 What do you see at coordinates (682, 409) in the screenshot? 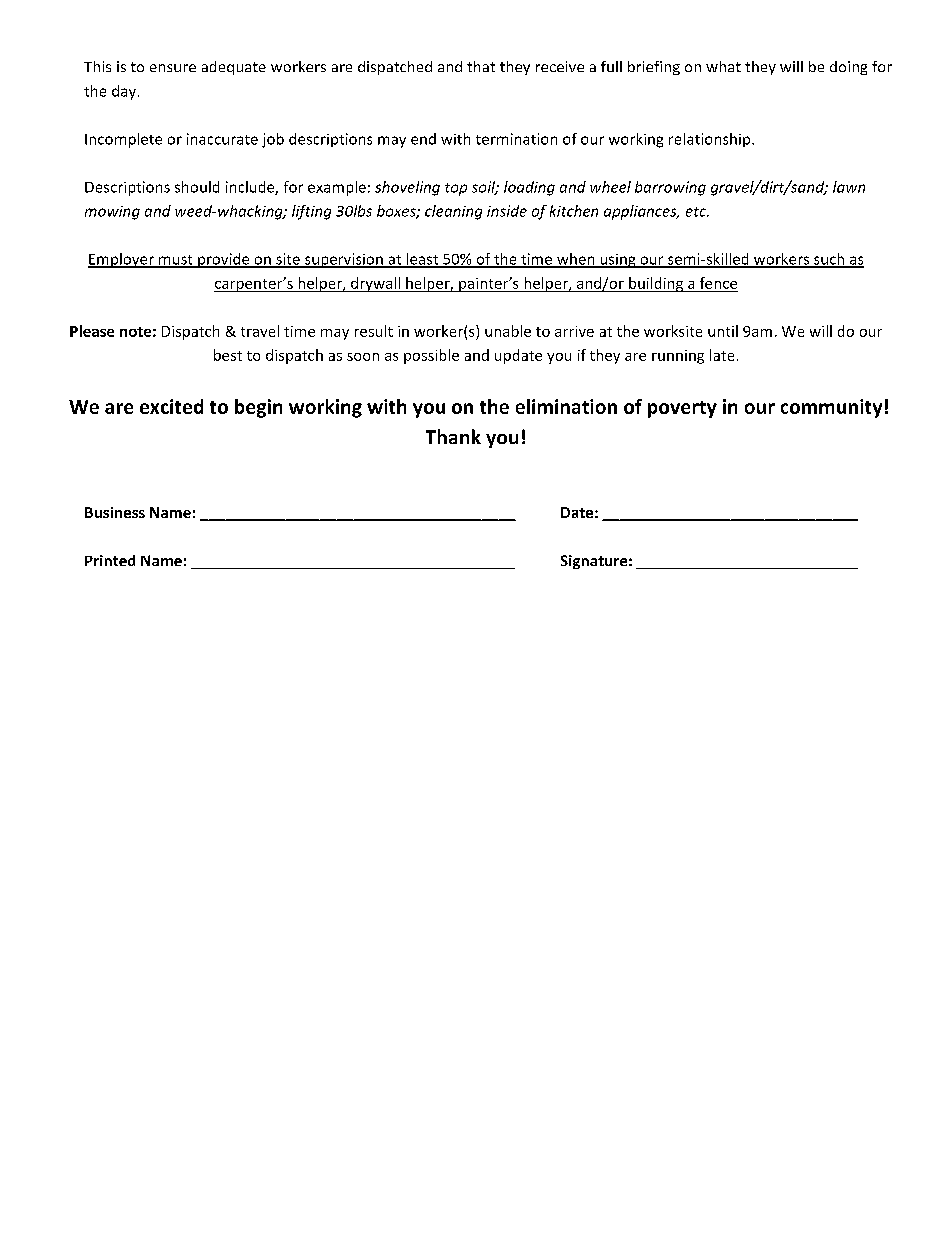
I see `poverty` at bounding box center [682, 409].
